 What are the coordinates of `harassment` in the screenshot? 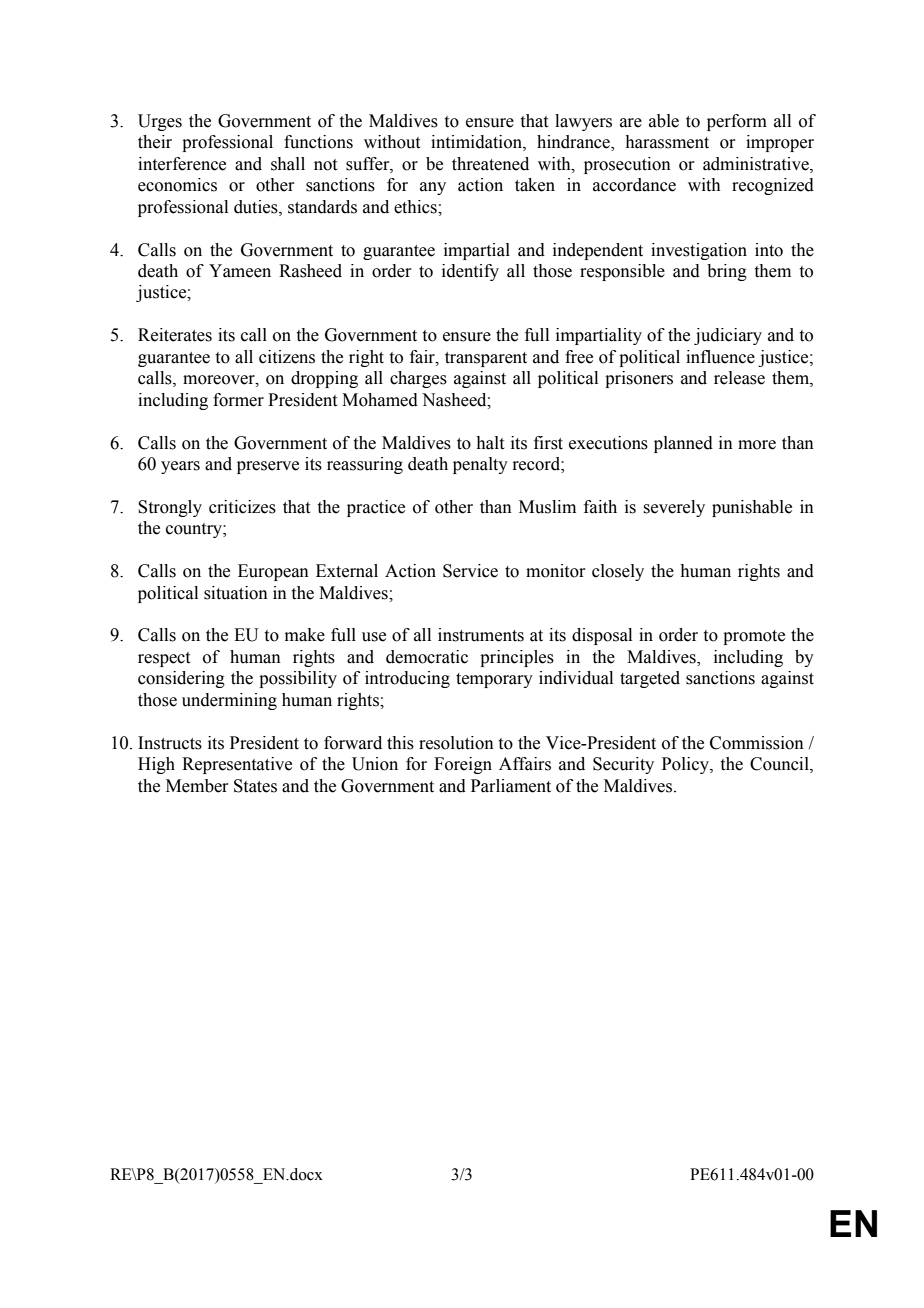 It's located at (667, 142).
